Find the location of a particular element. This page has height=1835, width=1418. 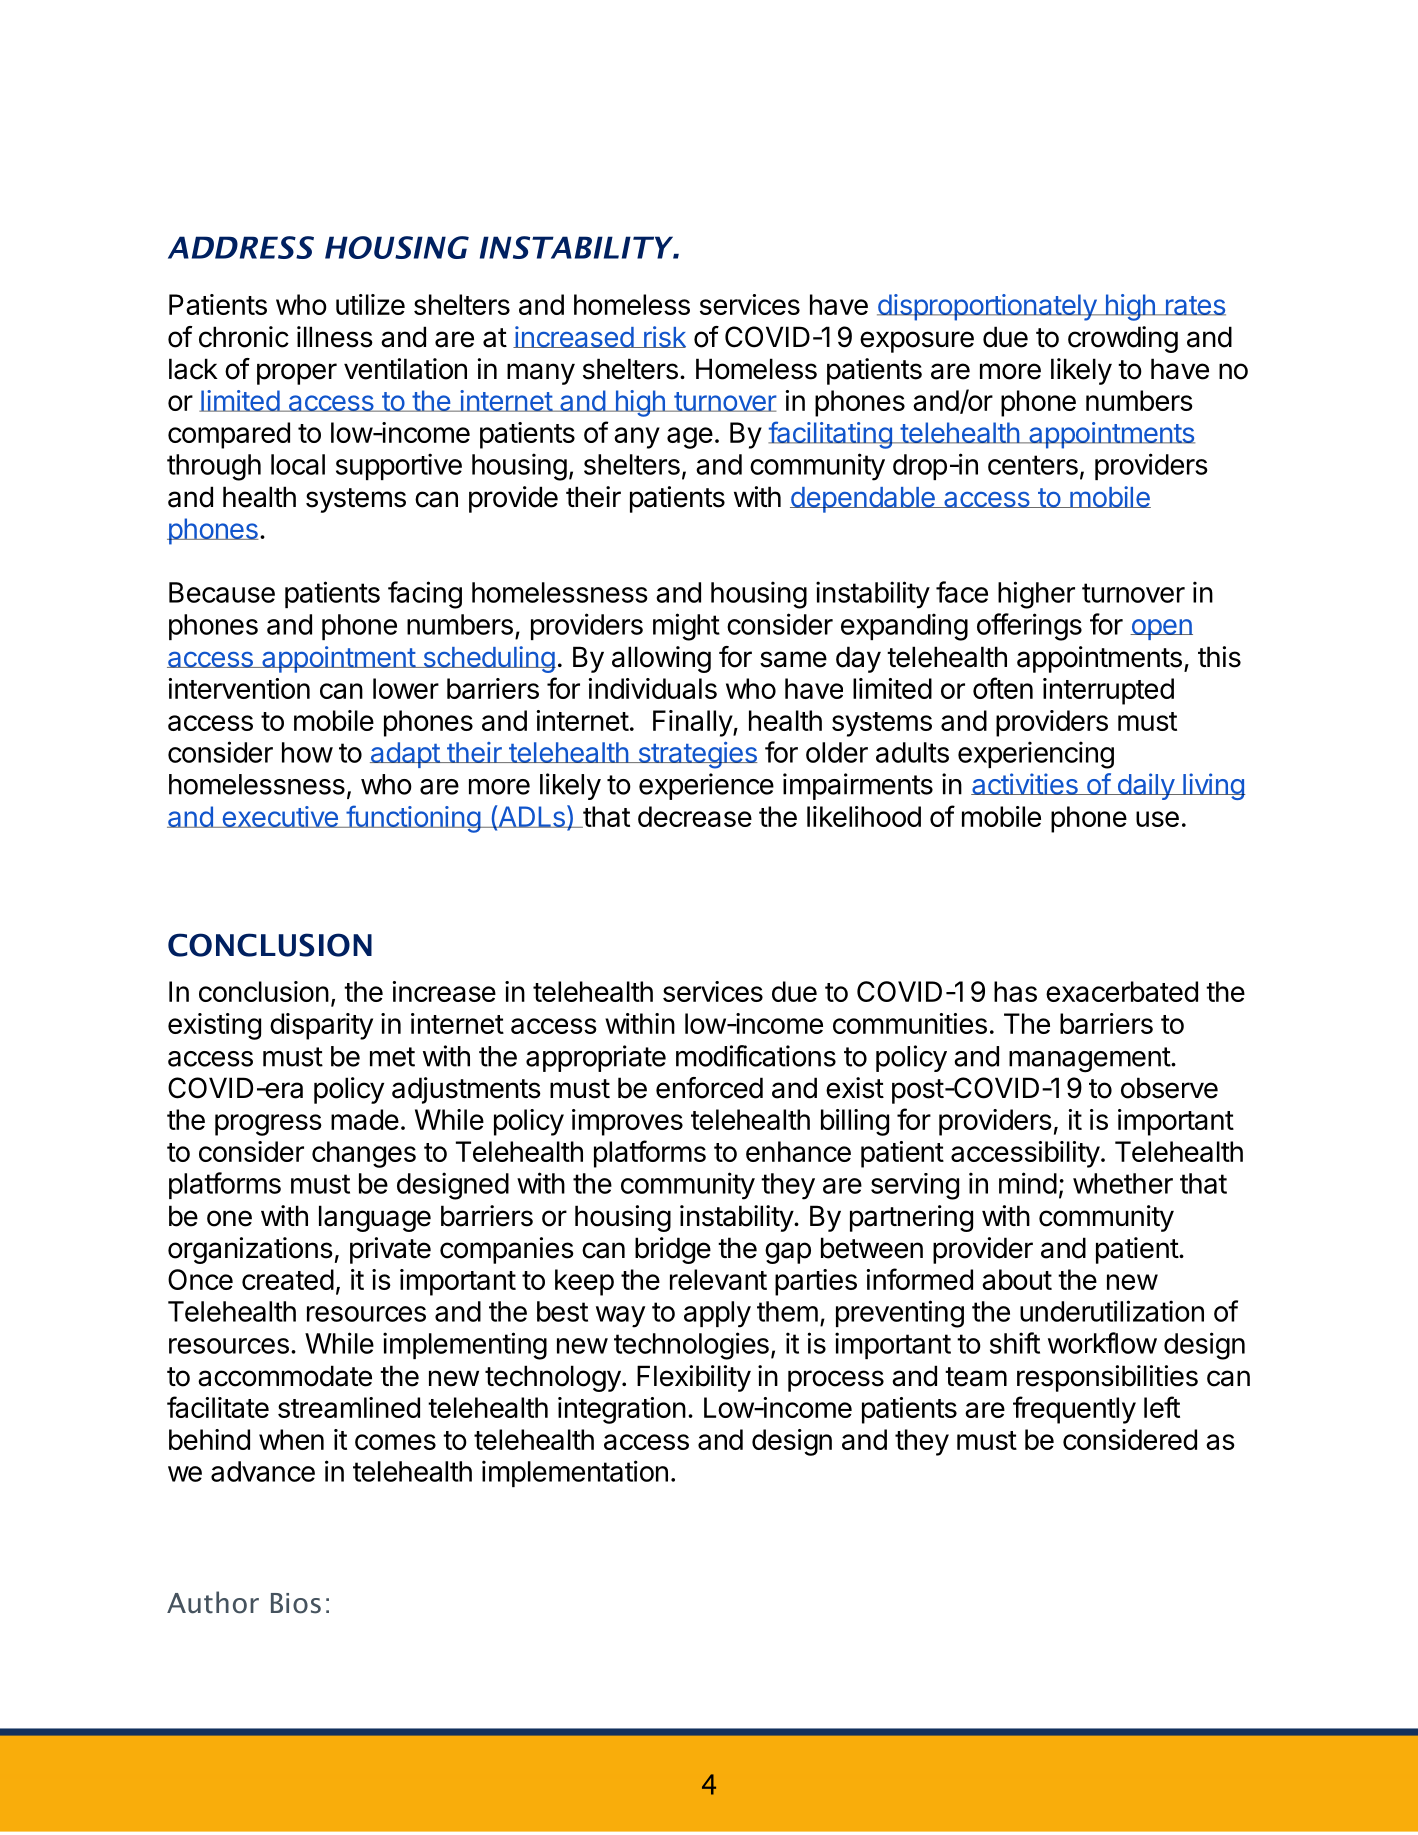

how is located at coordinates (307, 752).
